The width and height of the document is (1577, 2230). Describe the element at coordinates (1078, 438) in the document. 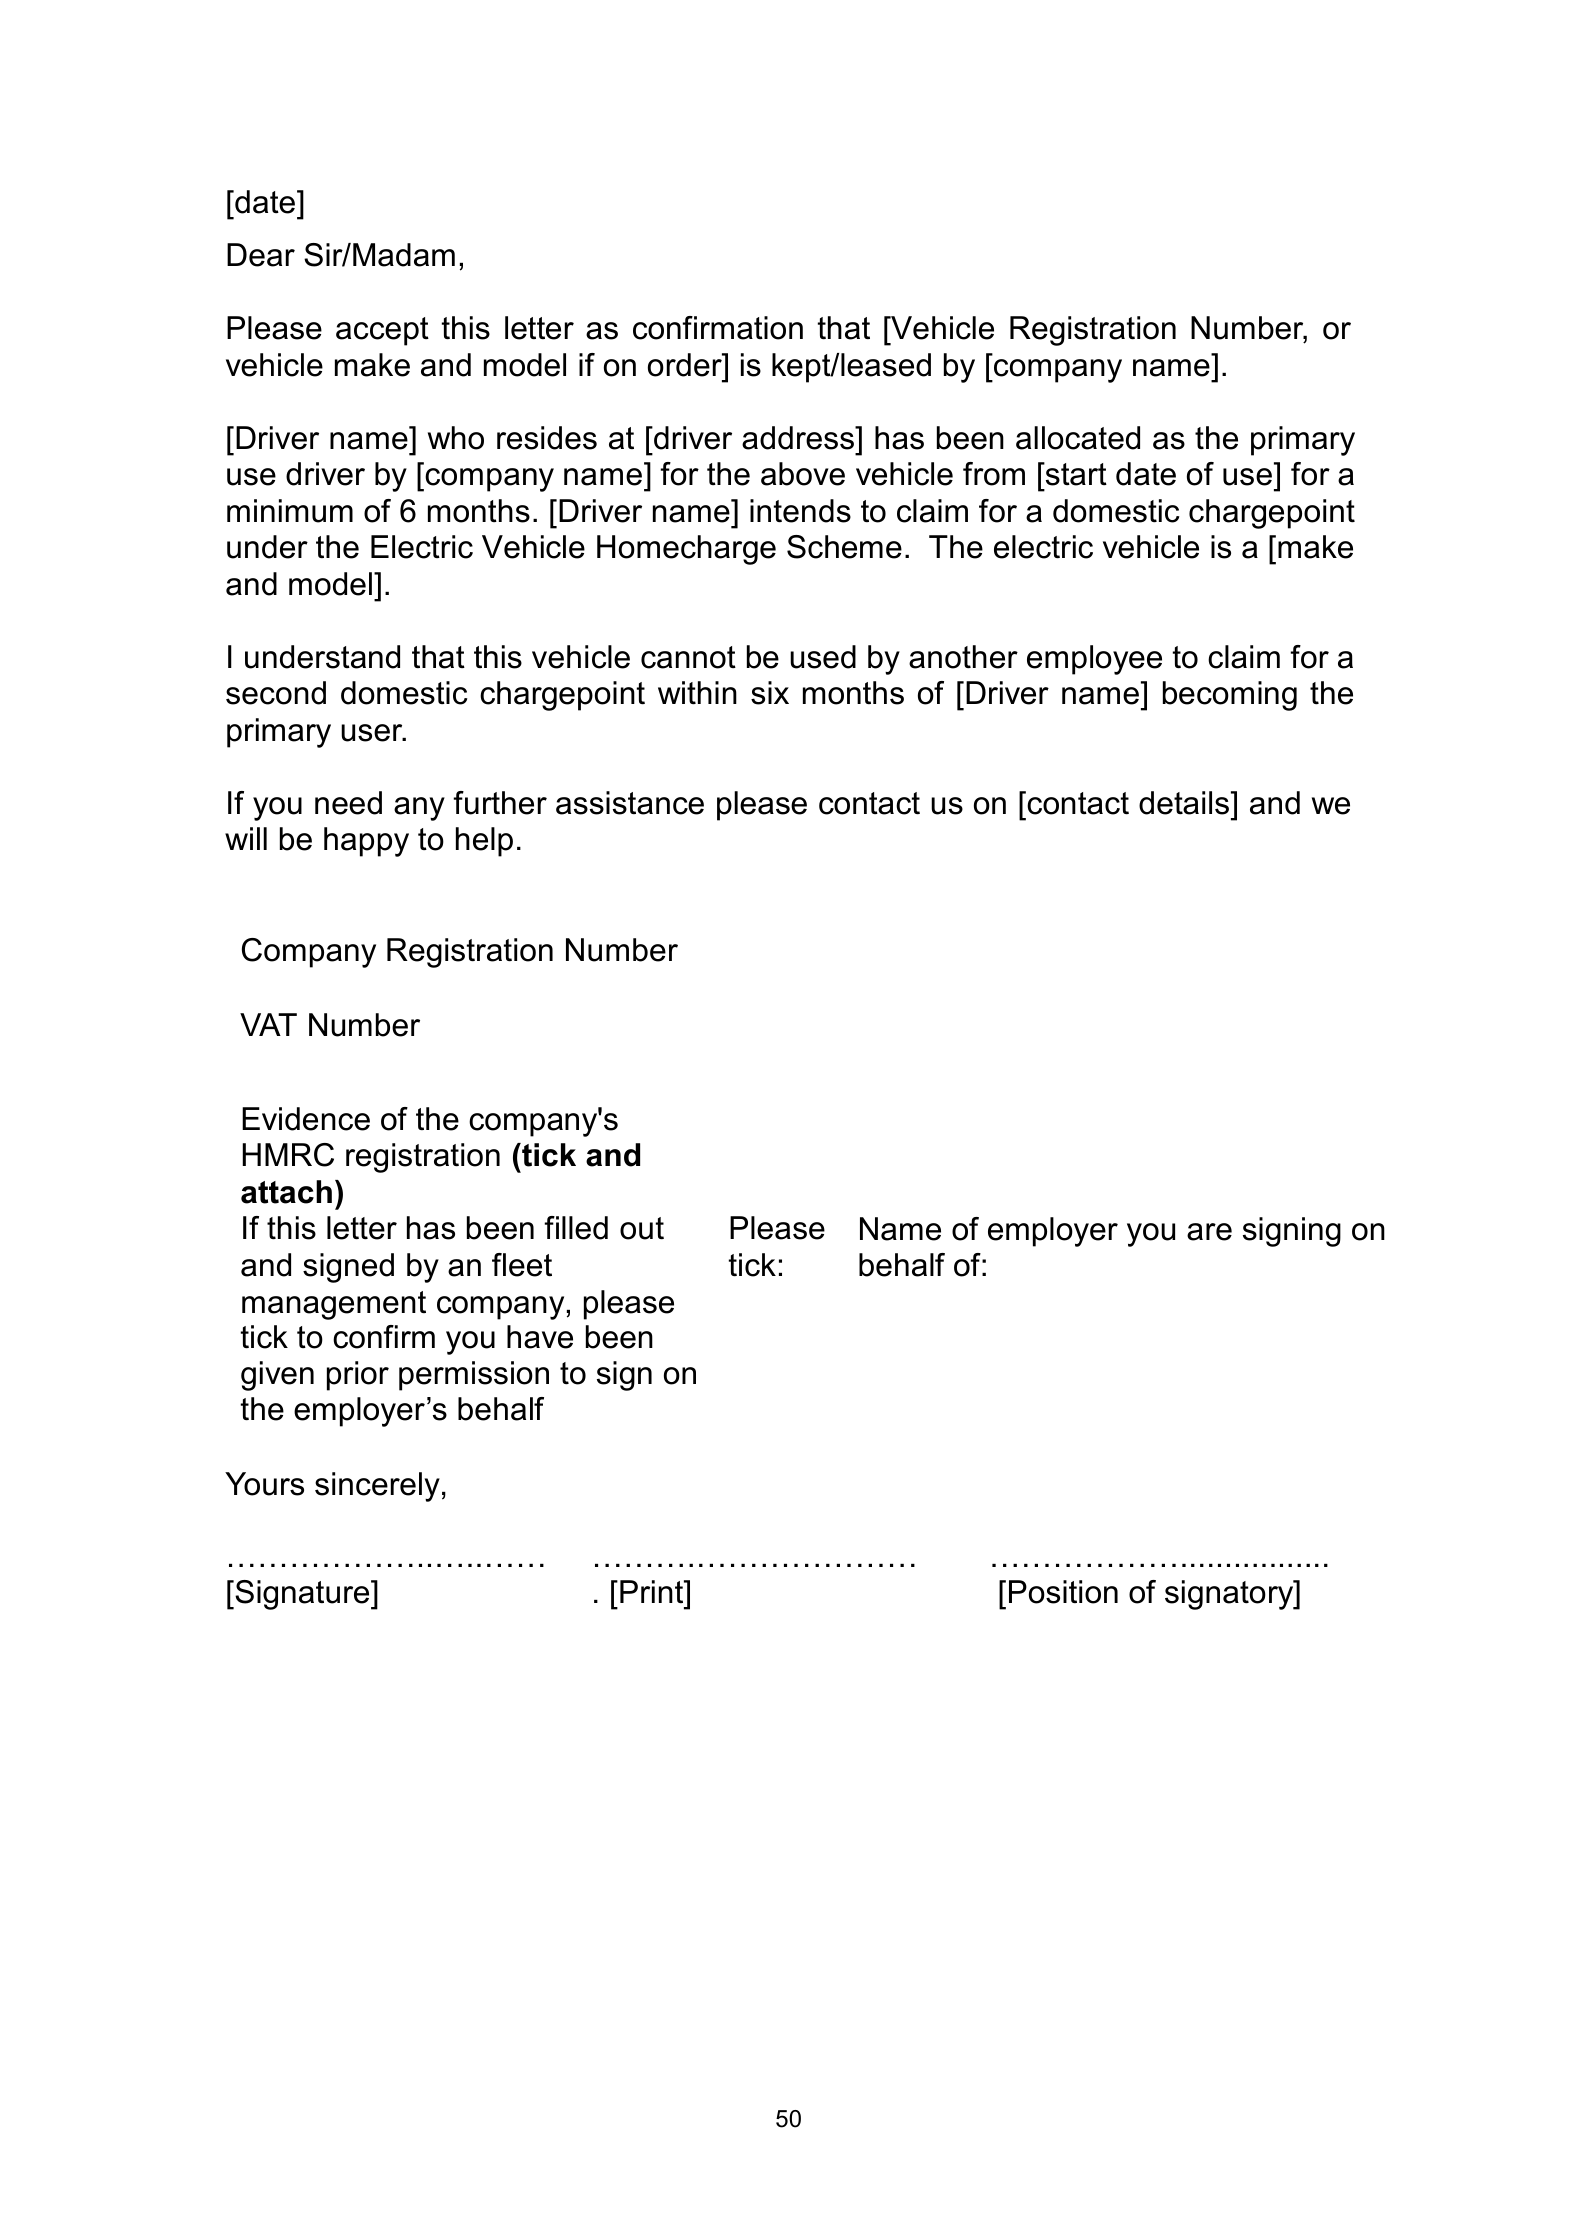

I see `allocated` at that location.
